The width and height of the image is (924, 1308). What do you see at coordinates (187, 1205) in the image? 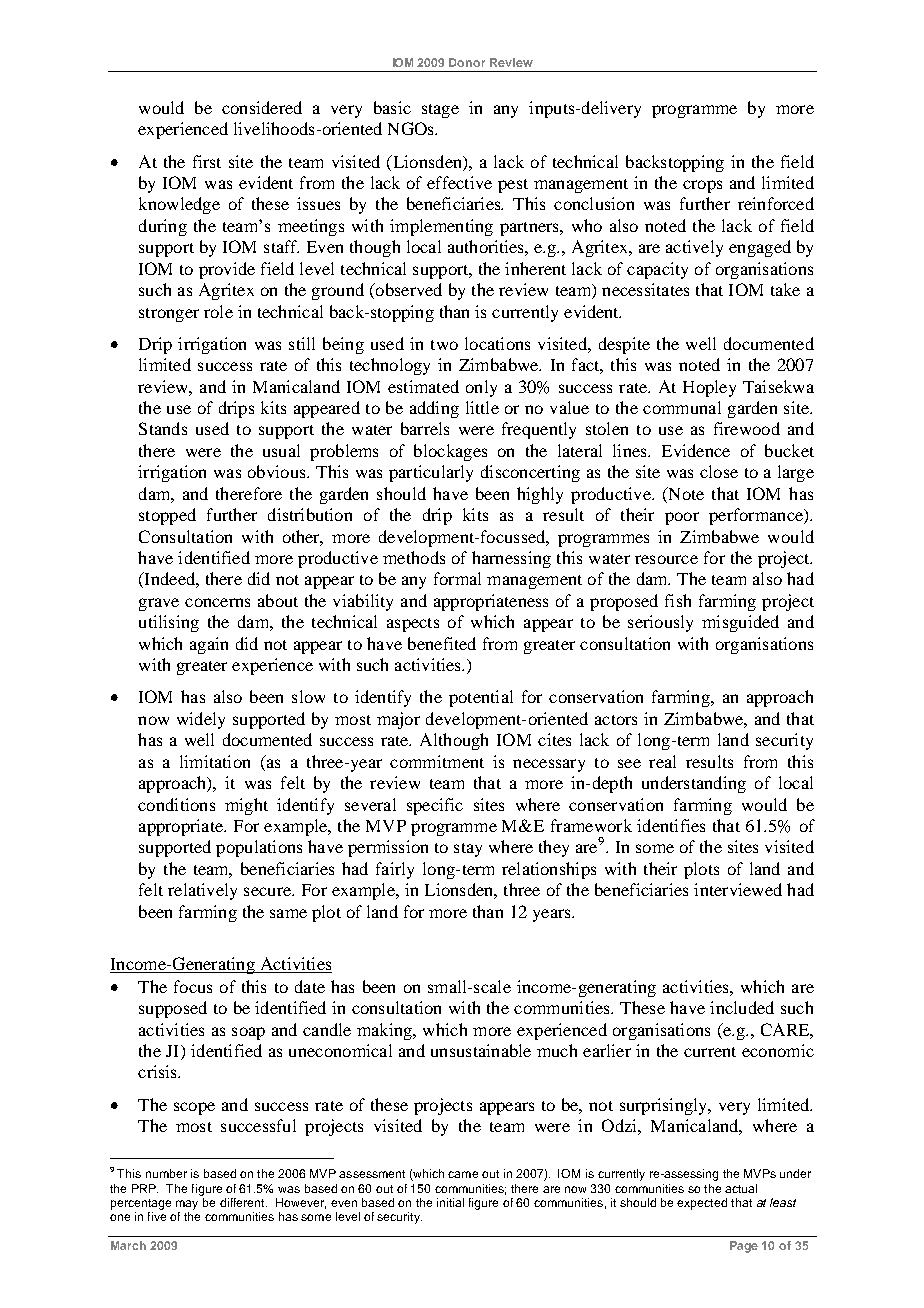
I see `may` at bounding box center [187, 1205].
